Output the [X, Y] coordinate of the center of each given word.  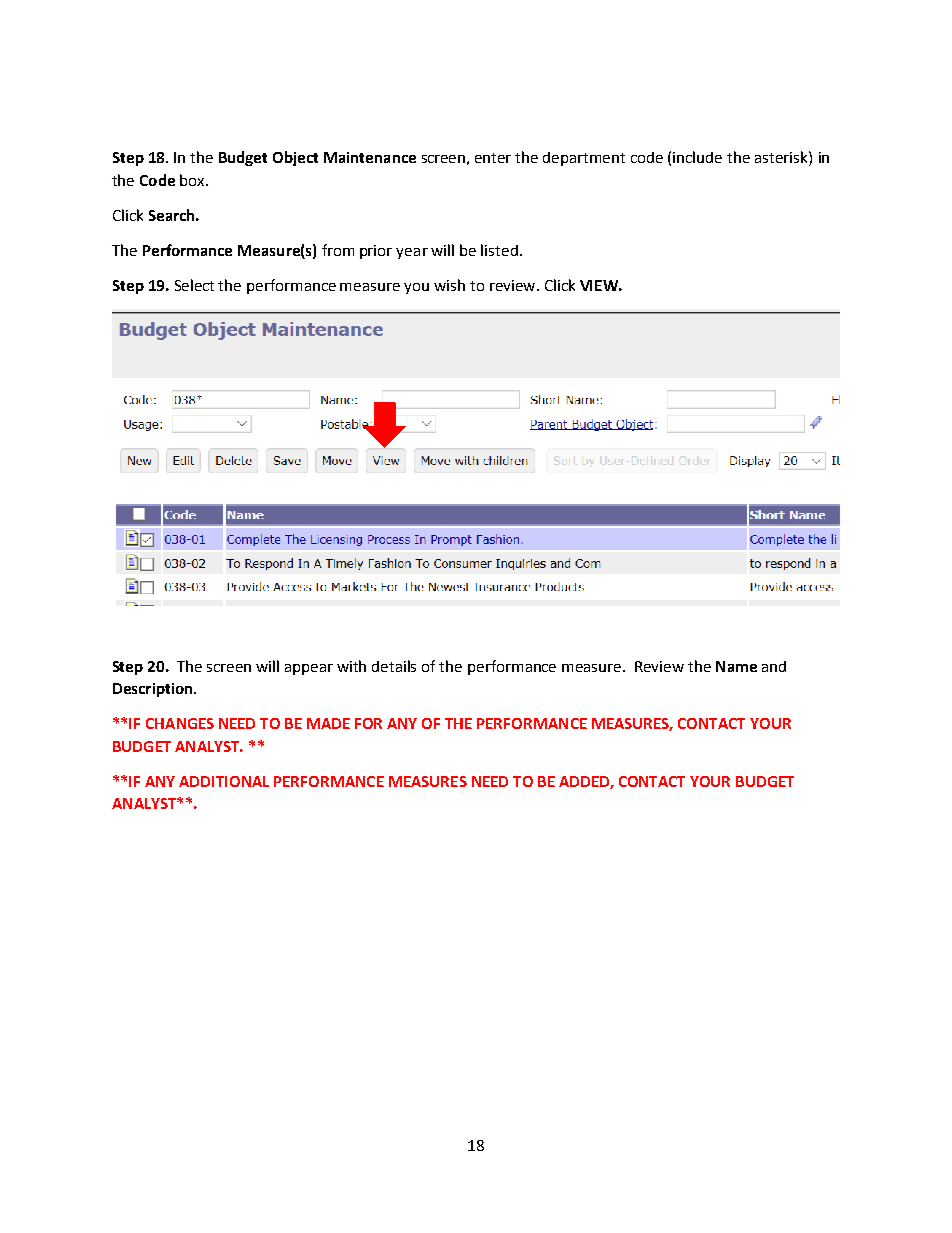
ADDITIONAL [224, 781]
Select [194, 285]
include [697, 157]
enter [493, 158]
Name [736, 666]
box [193, 180]
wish [449, 285]
